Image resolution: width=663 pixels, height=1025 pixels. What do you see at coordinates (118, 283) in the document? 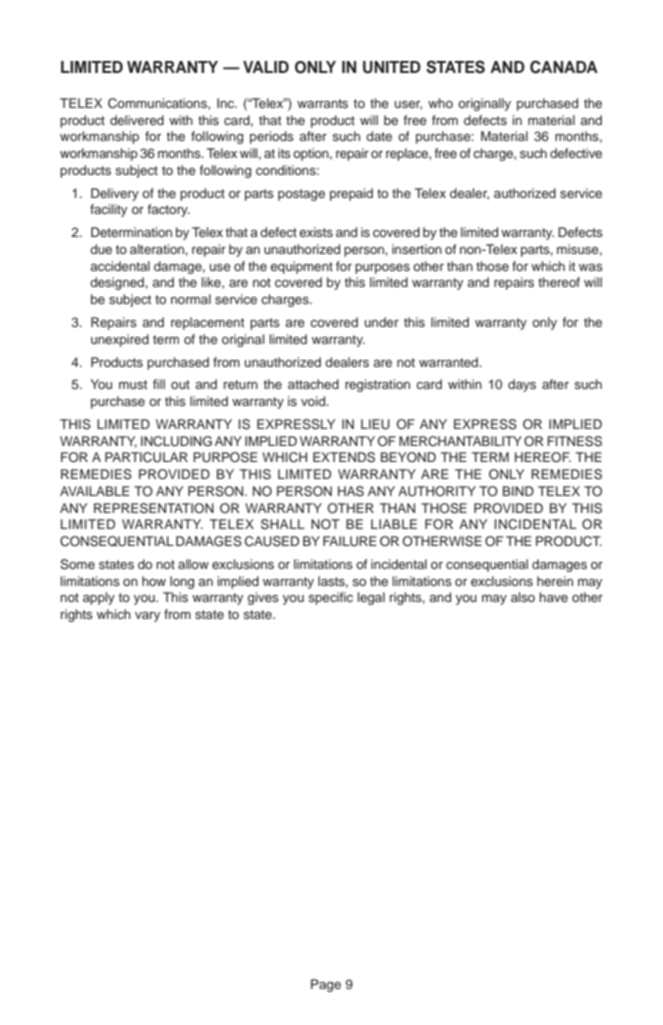
I see `designed` at bounding box center [118, 283].
